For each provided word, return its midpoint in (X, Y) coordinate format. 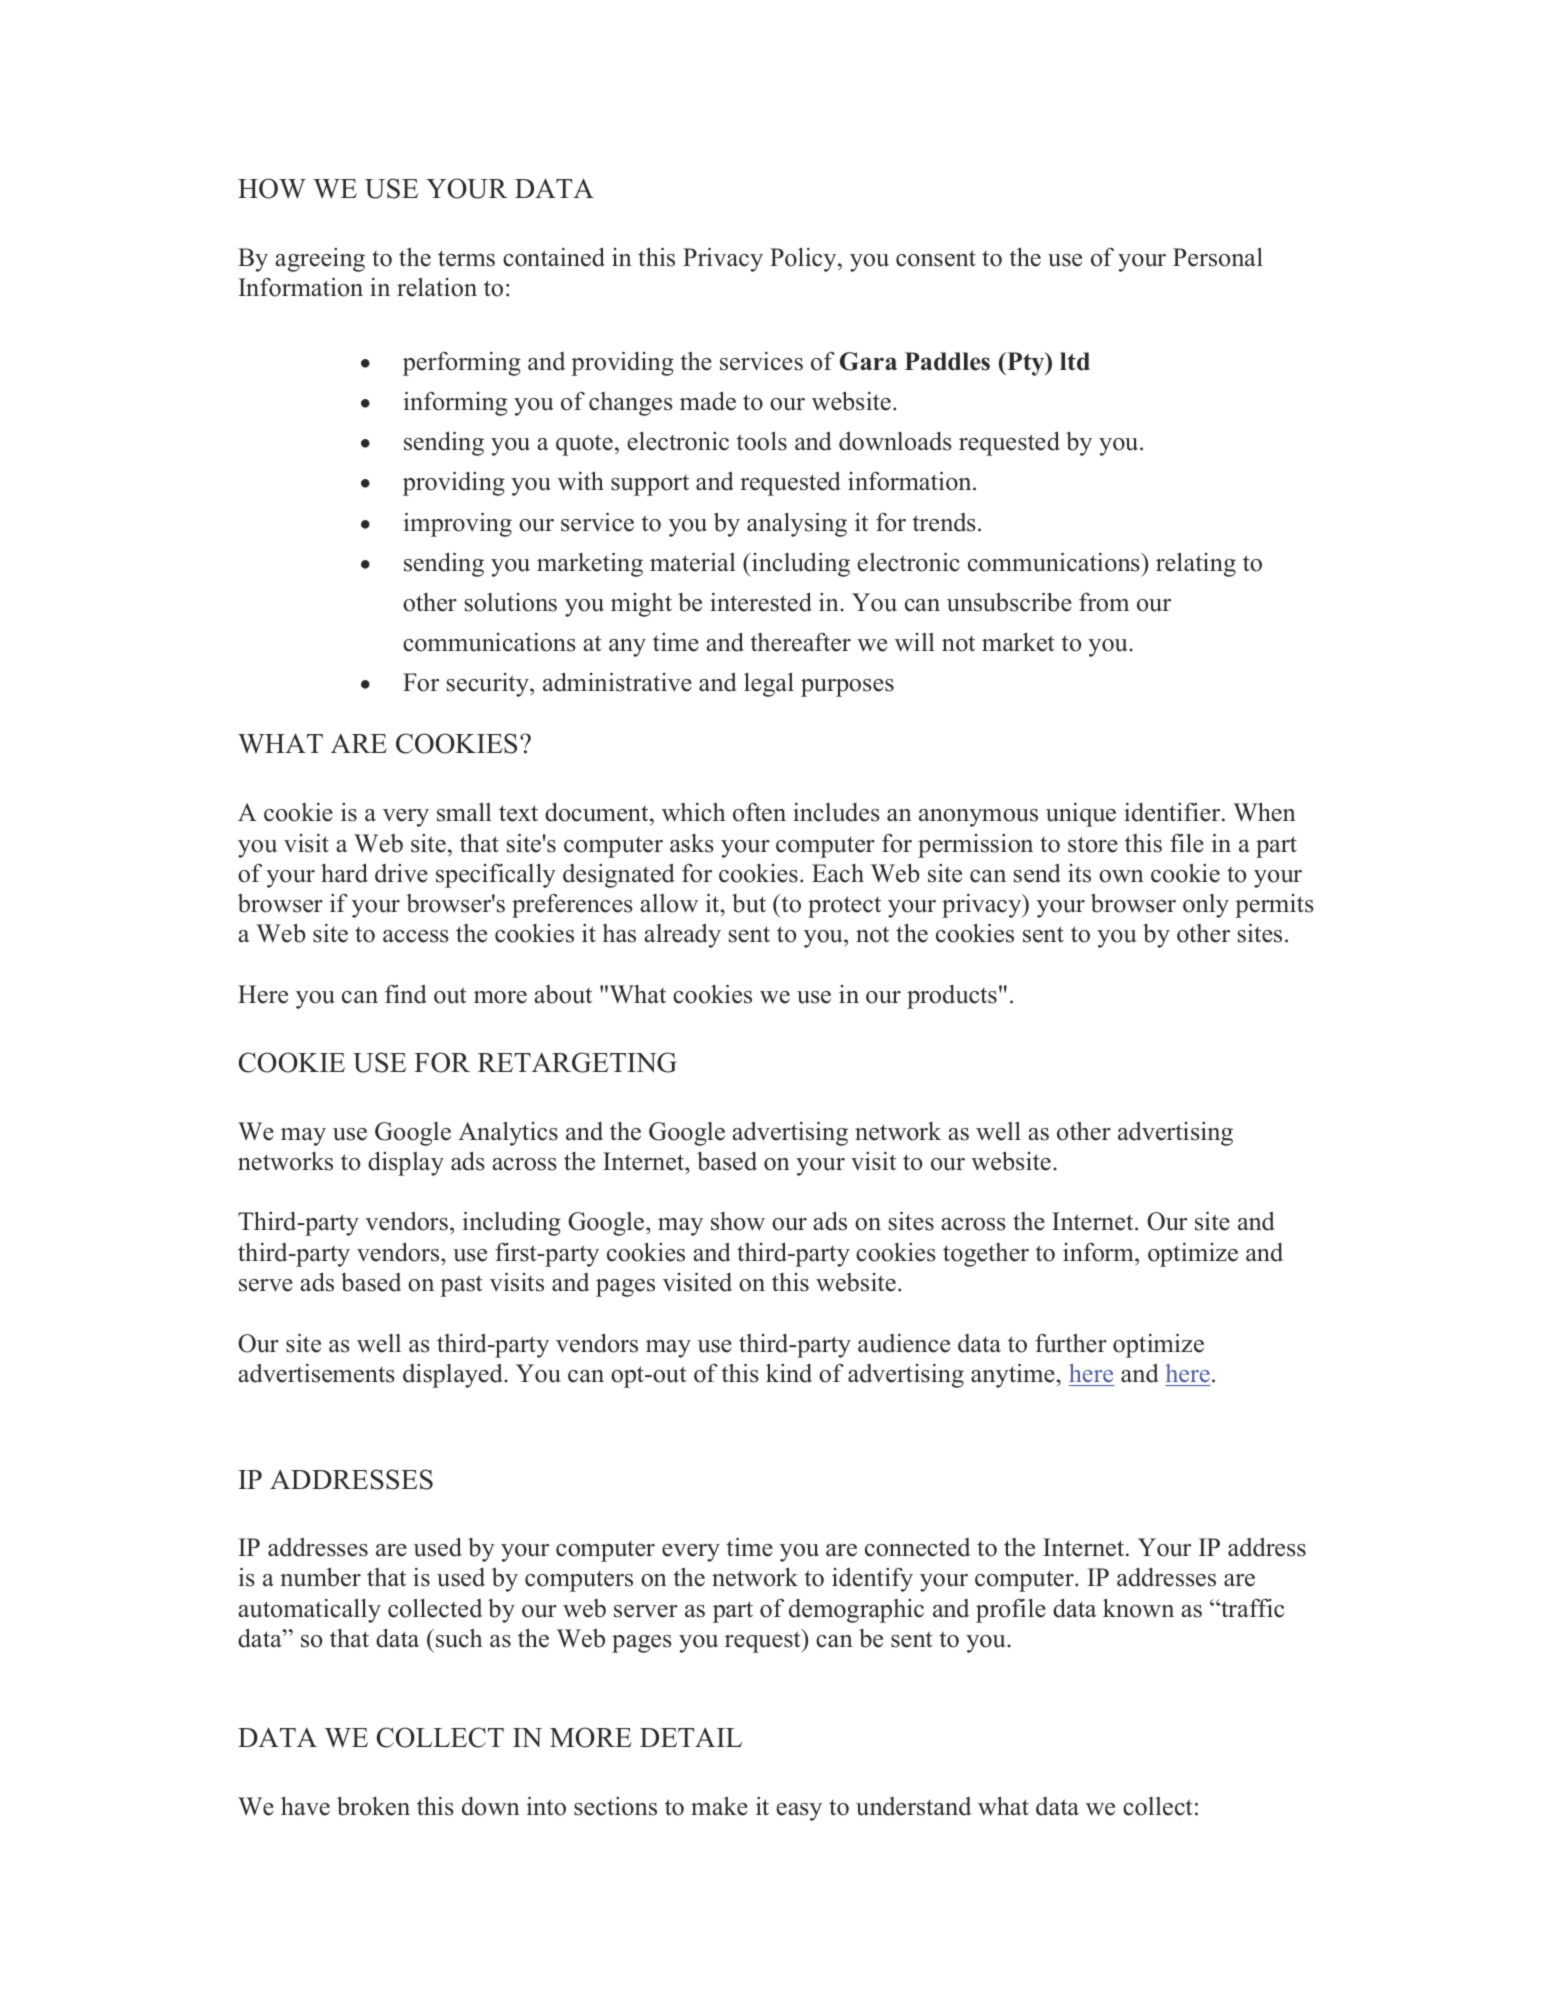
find (406, 994)
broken (373, 1806)
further (1071, 1343)
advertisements (316, 1373)
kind (789, 1373)
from (1104, 602)
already (682, 936)
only (1206, 906)
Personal (1218, 257)
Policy (804, 260)
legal (769, 685)
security (489, 685)
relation (437, 287)
